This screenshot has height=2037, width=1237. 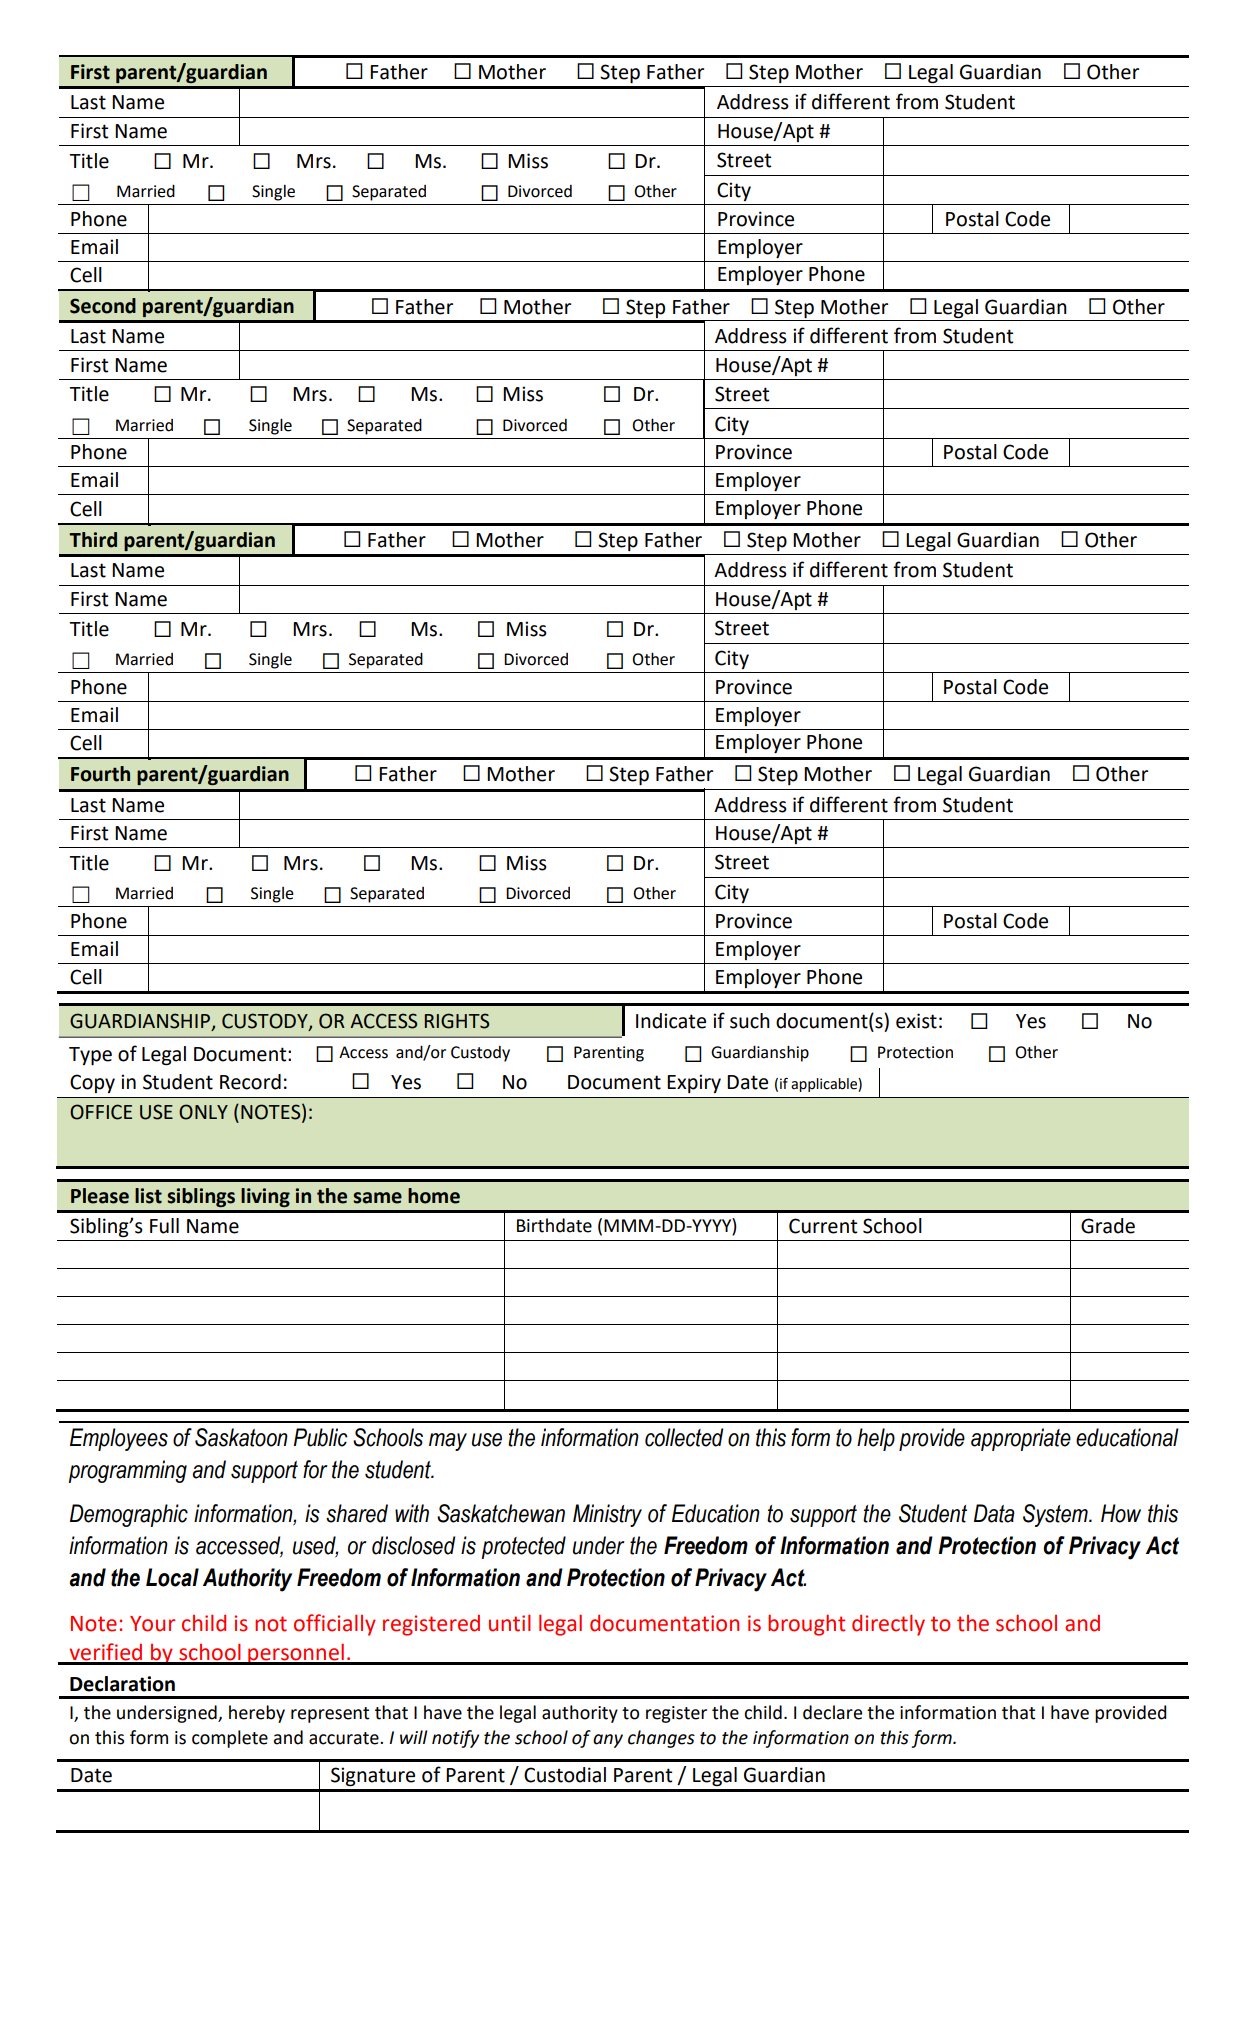 What do you see at coordinates (90, 1056) in the screenshot?
I see `Type` at bounding box center [90, 1056].
